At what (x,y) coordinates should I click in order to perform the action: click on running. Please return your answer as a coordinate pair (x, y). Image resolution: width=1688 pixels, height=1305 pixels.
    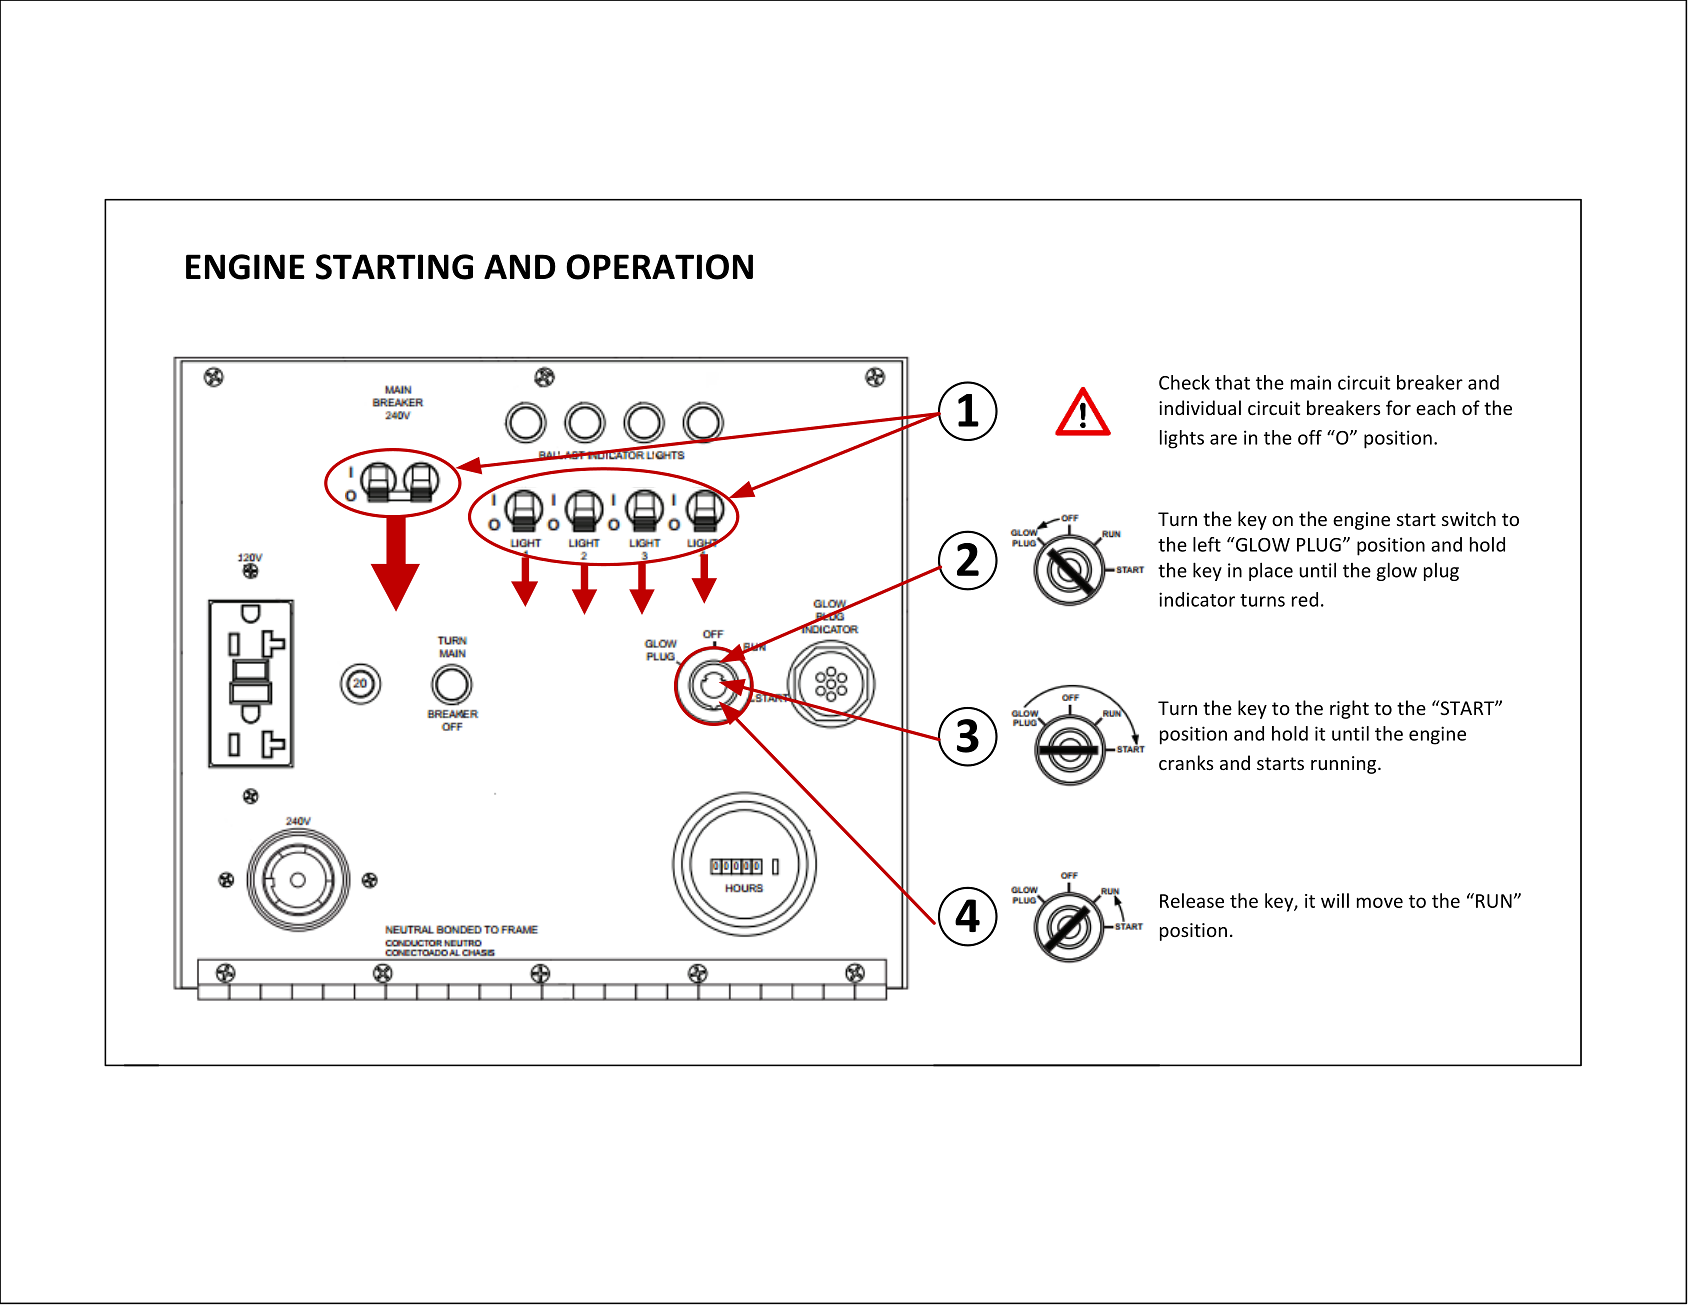
    Looking at the image, I should click on (1345, 765).
